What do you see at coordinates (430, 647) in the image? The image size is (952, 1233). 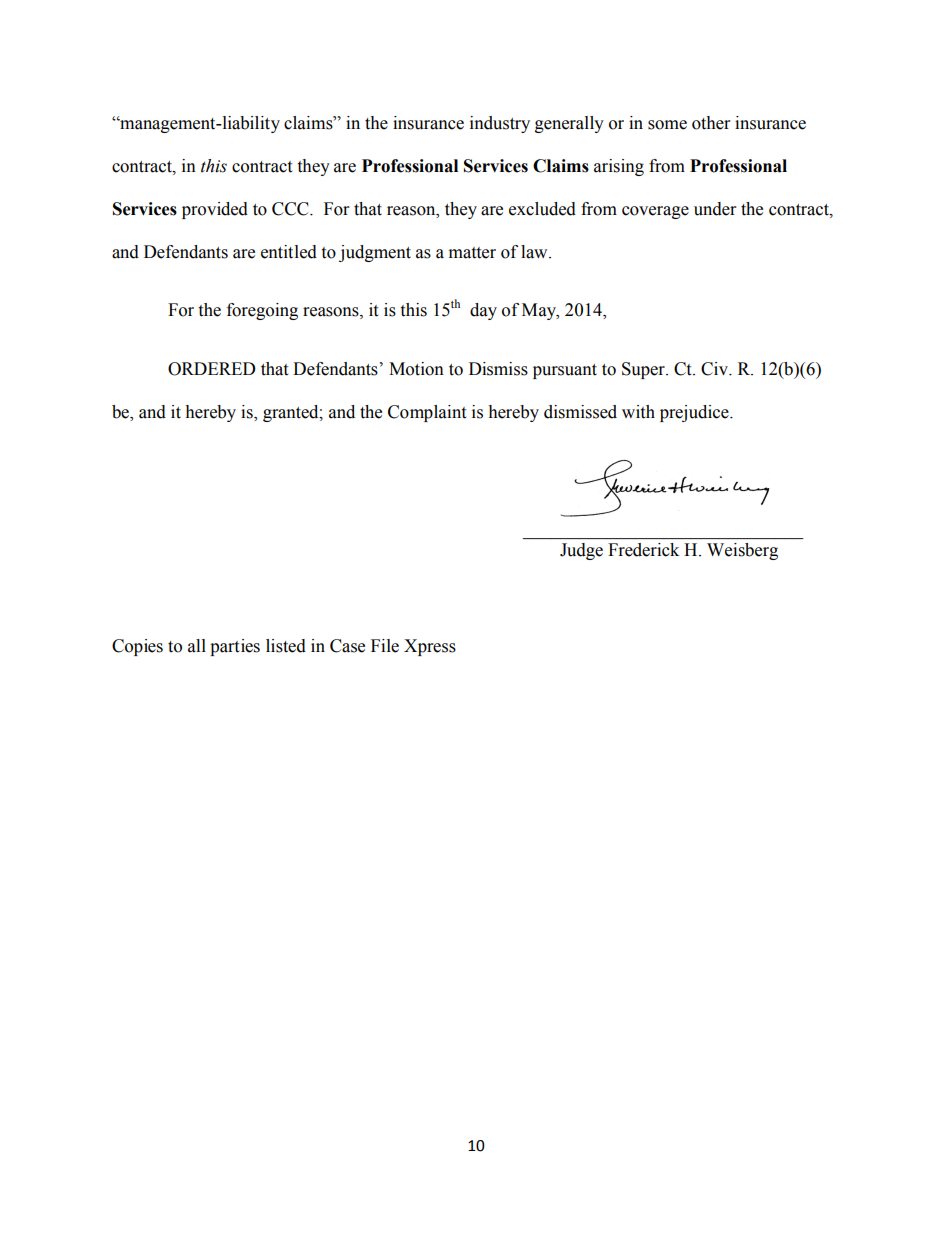 I see `Xpress` at bounding box center [430, 647].
